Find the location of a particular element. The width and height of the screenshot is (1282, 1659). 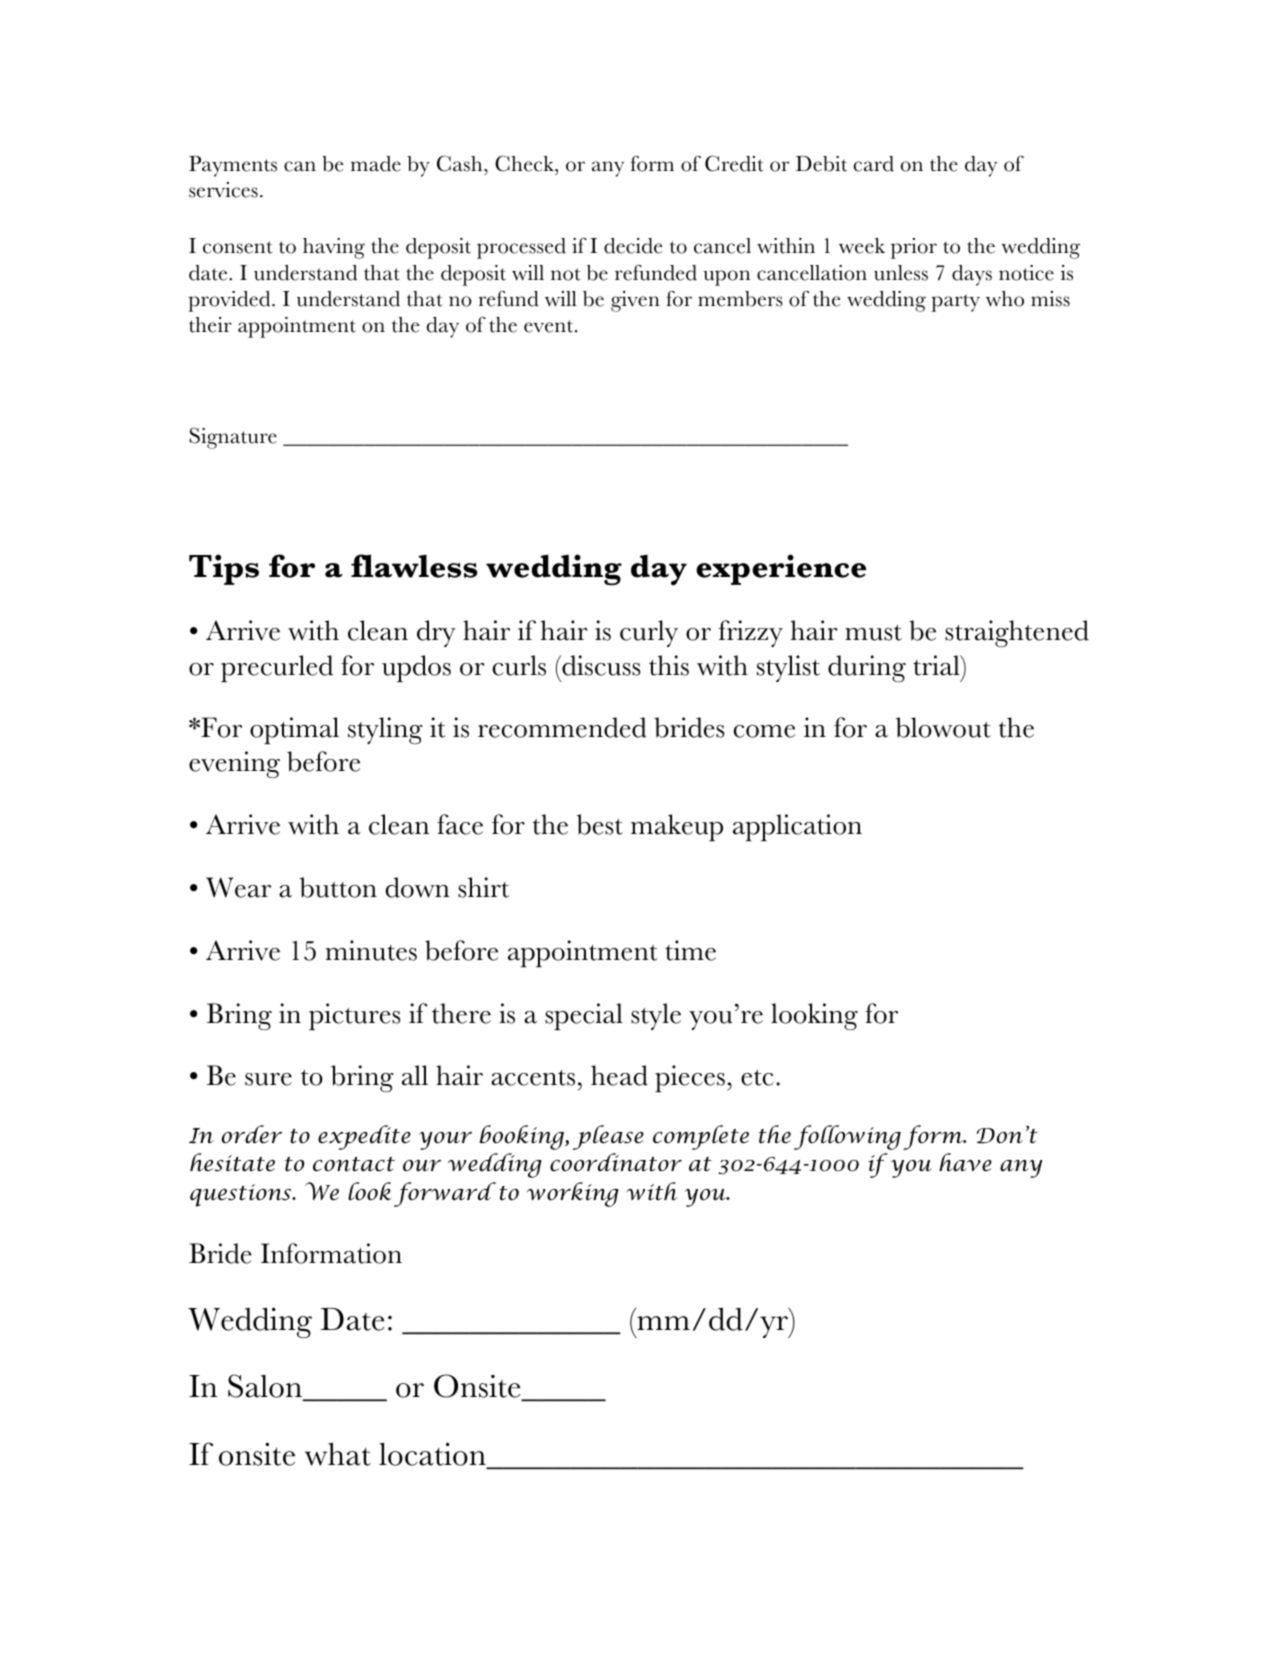

working is located at coordinates (573, 1194).
